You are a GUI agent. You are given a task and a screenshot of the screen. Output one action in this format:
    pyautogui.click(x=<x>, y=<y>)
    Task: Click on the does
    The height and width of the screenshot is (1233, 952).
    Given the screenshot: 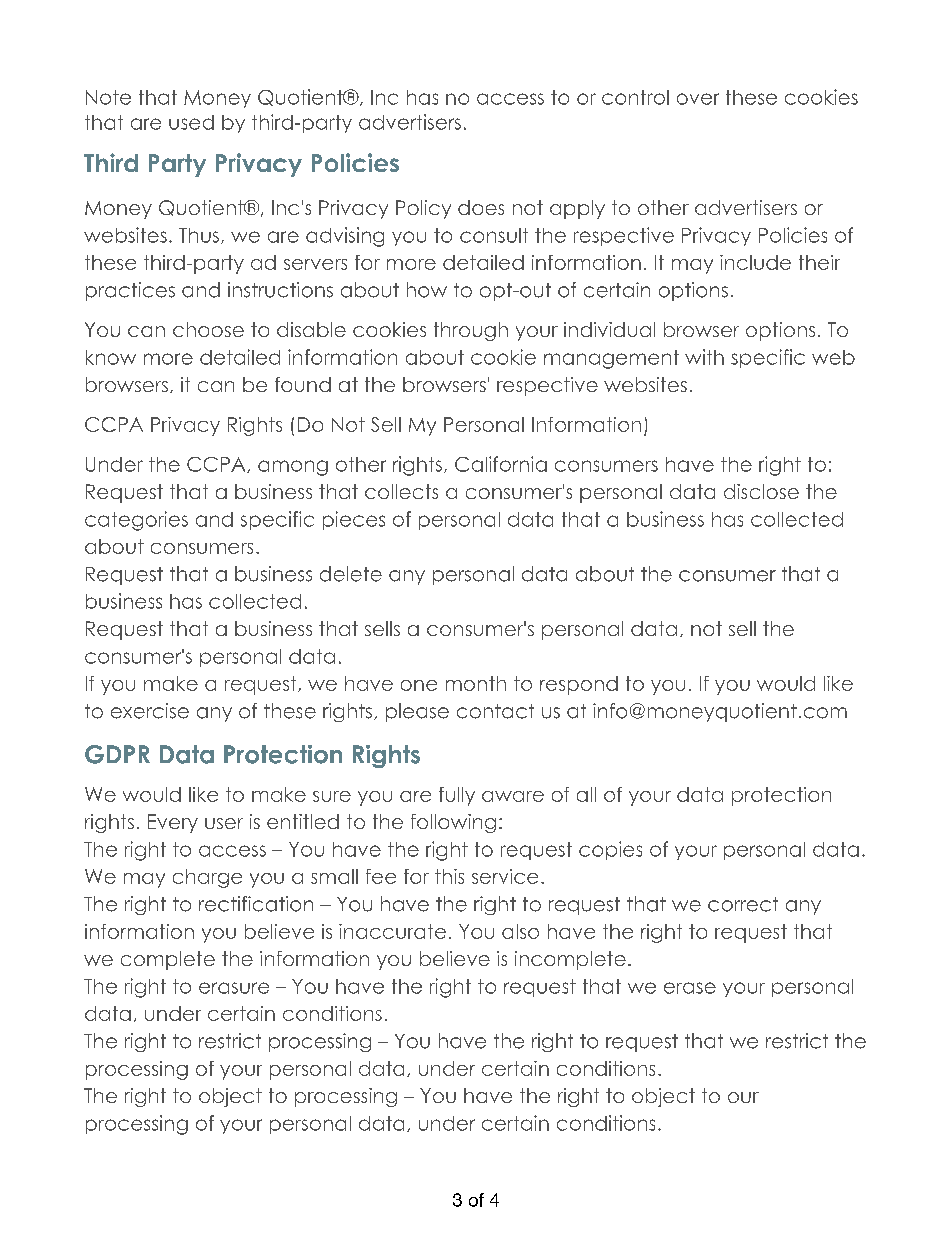 What is the action you would take?
    pyautogui.click(x=481, y=207)
